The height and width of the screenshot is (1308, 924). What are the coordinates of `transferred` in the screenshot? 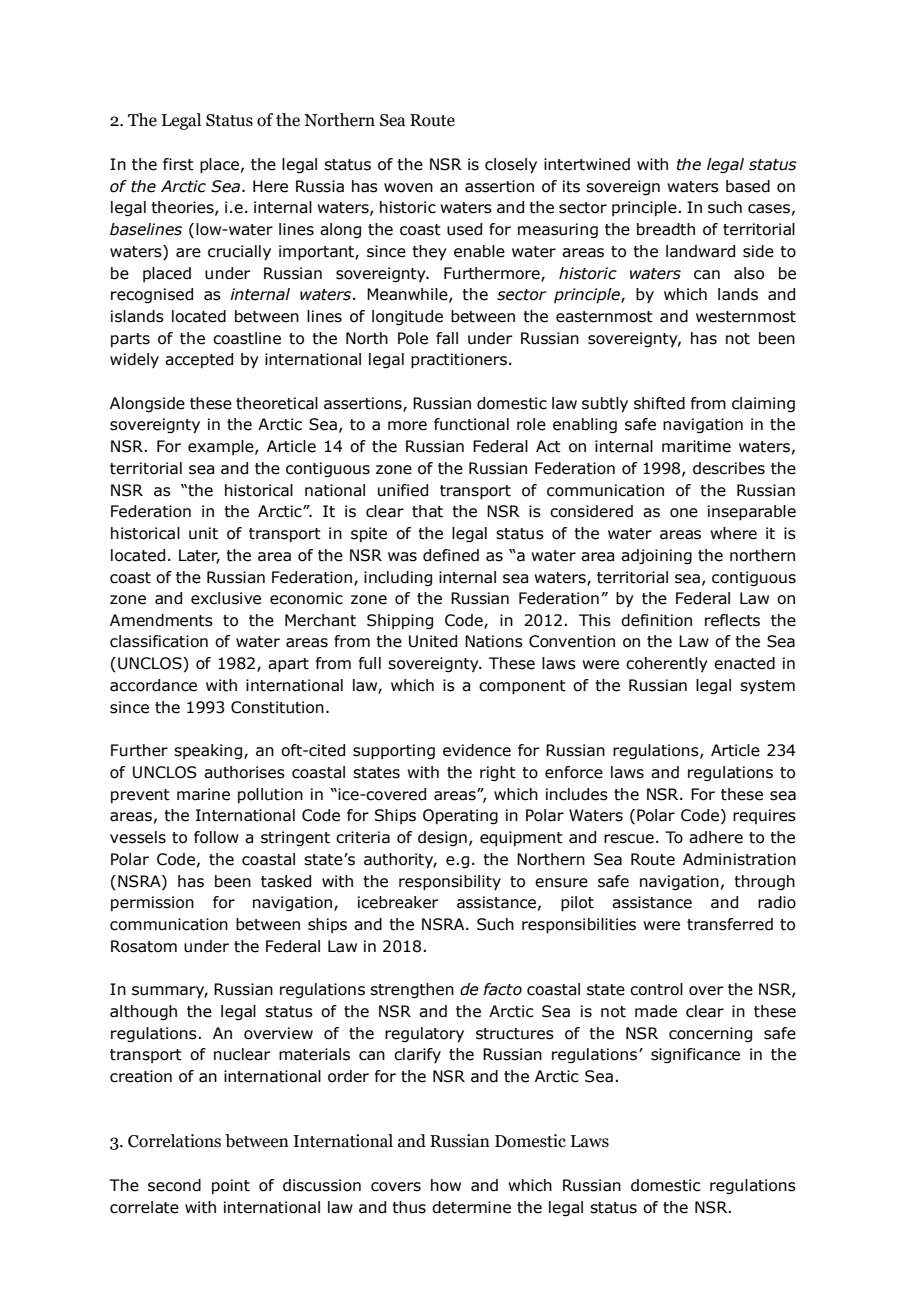 It's located at (730, 924).
